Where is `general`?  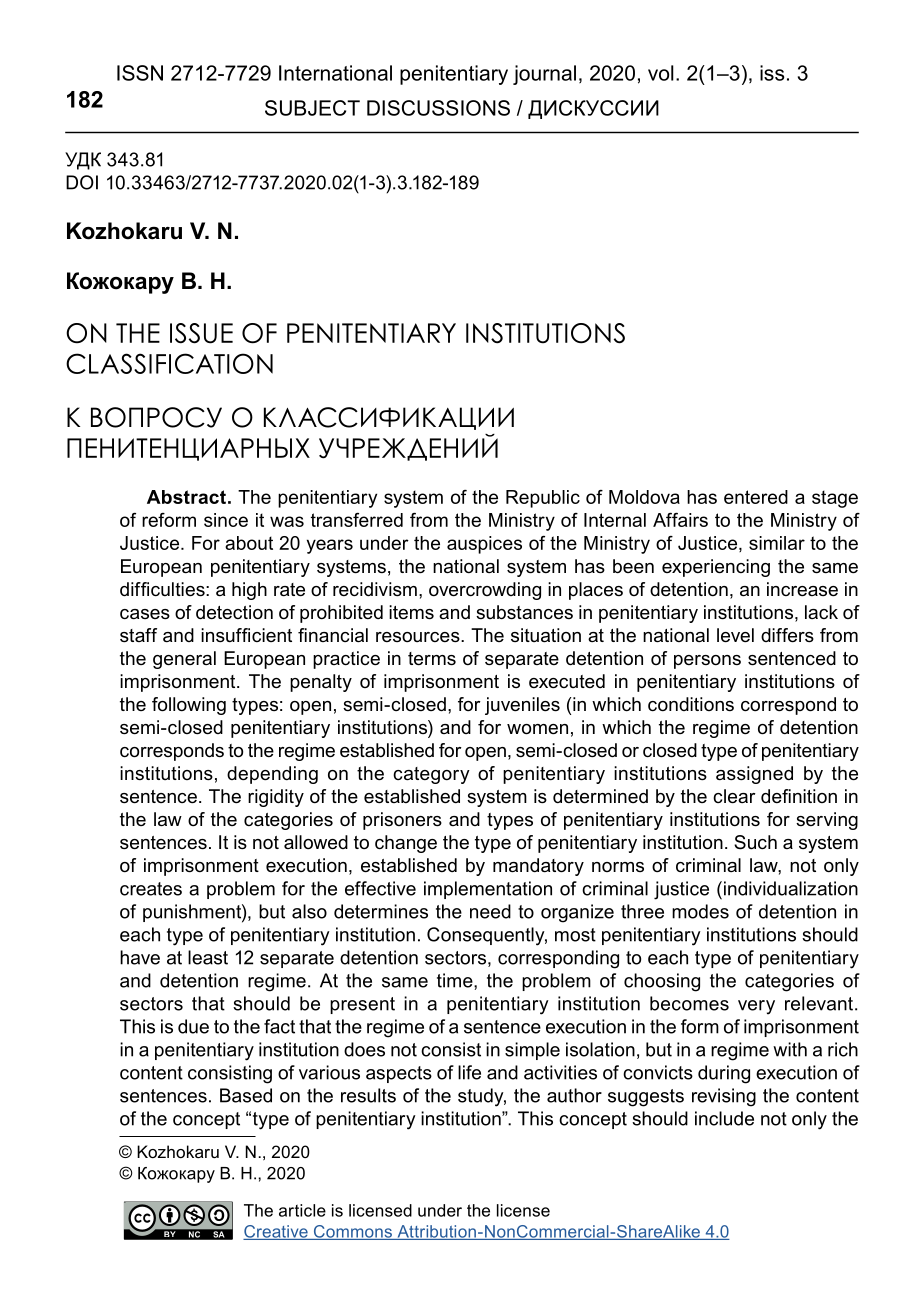
general is located at coordinates (184, 660).
